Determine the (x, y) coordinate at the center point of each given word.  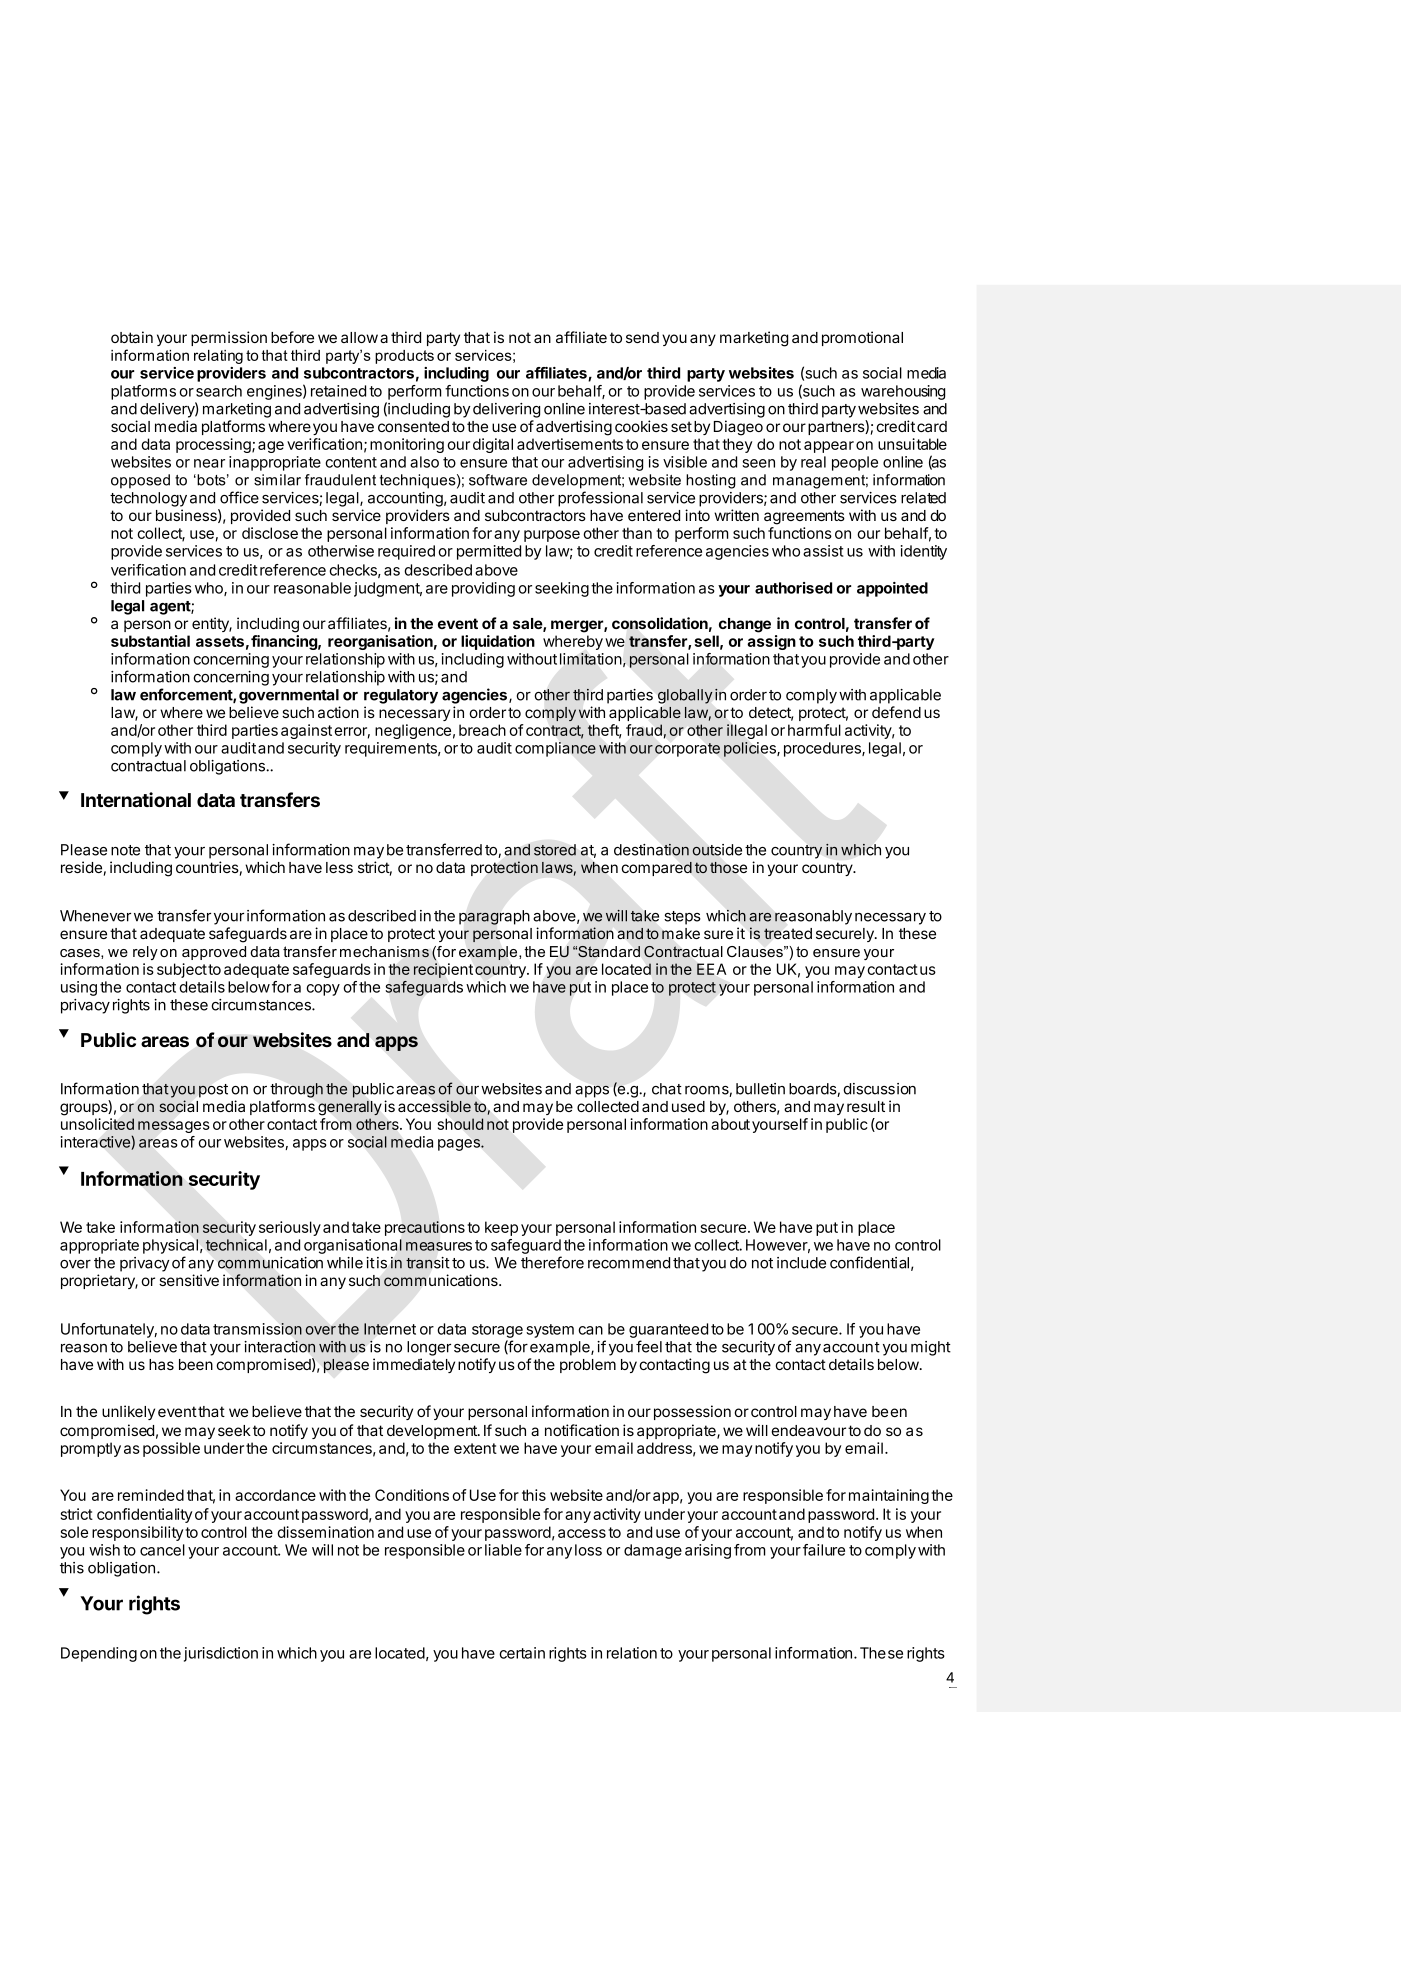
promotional (862, 338)
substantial (150, 641)
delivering (506, 410)
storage (497, 1331)
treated (788, 933)
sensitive (189, 1280)
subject (182, 970)
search (219, 391)
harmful (814, 730)
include (801, 1263)
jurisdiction (221, 1654)
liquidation (498, 642)
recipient (443, 970)
